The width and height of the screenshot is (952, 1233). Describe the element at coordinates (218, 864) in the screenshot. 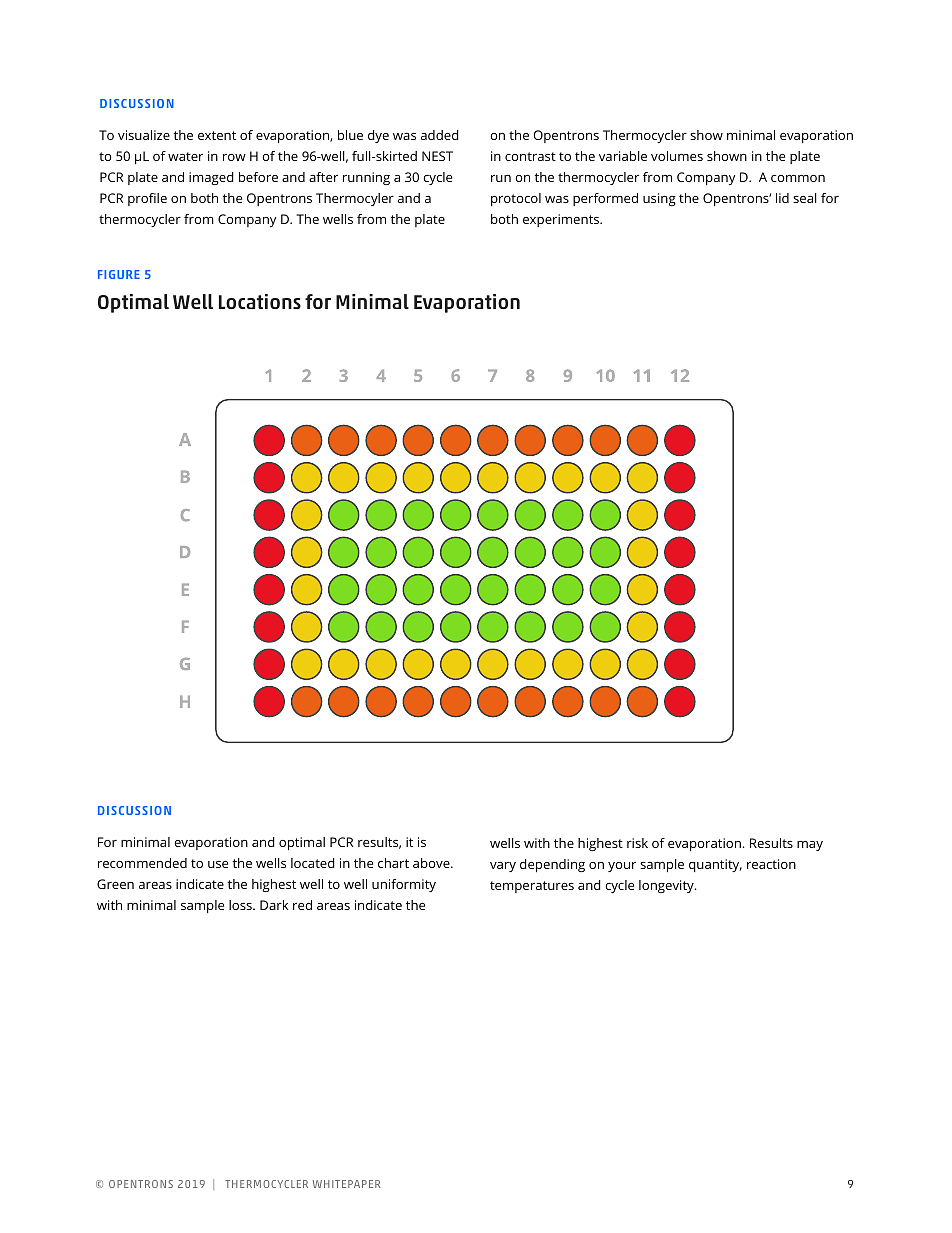

I see `use` at that location.
